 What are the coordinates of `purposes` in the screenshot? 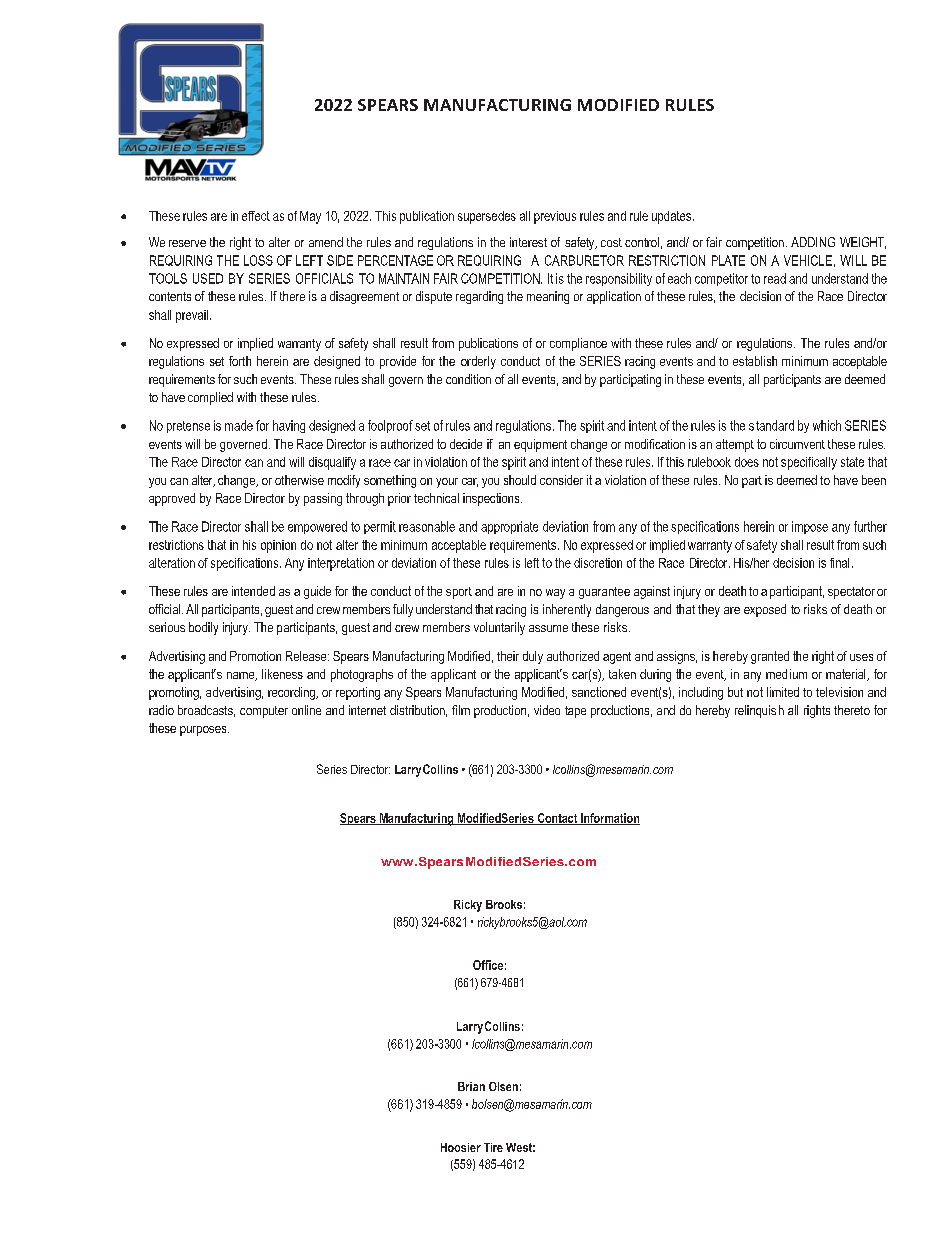 It's located at (204, 731).
